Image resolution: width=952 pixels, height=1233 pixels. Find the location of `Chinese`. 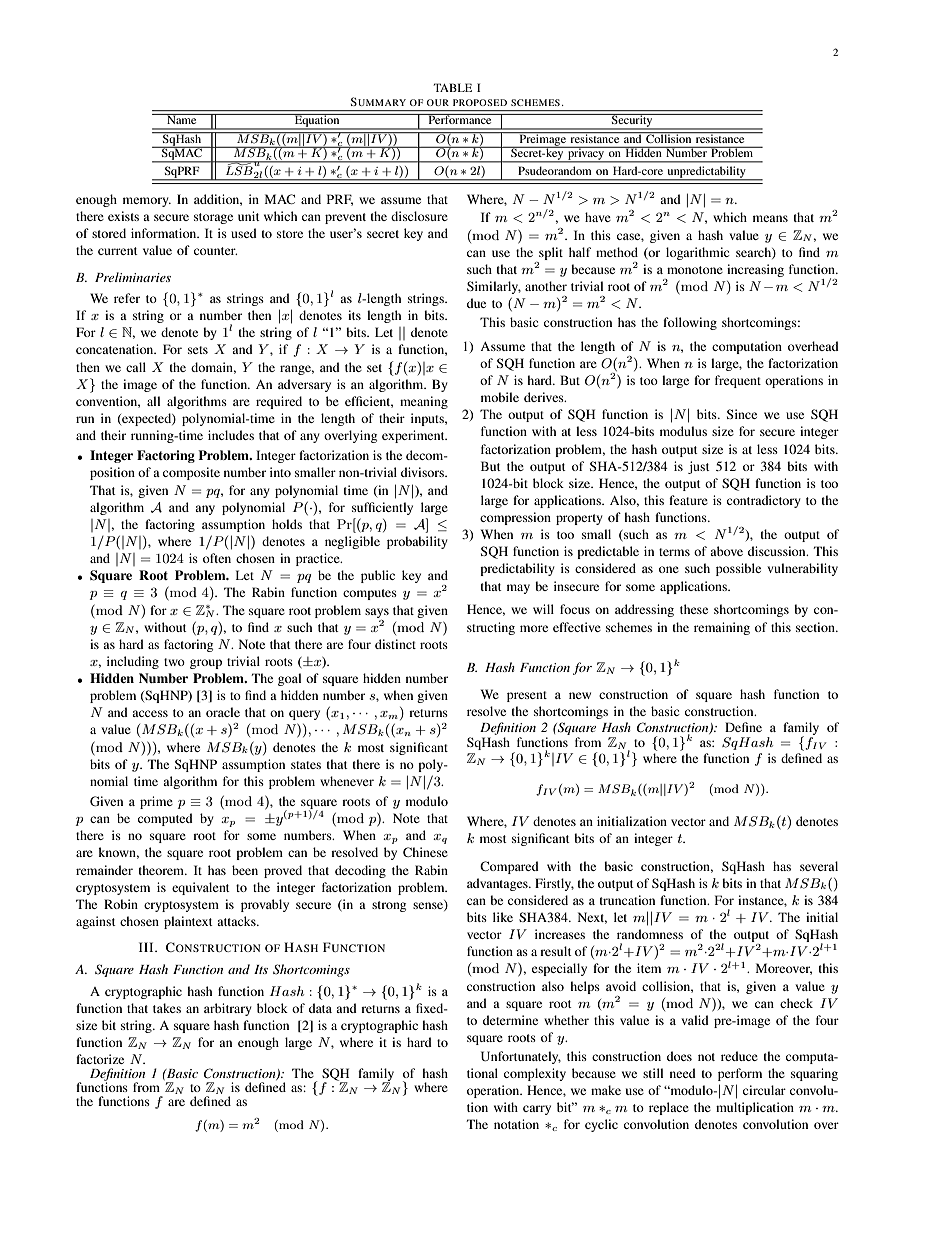

Chinese is located at coordinates (425, 852).
